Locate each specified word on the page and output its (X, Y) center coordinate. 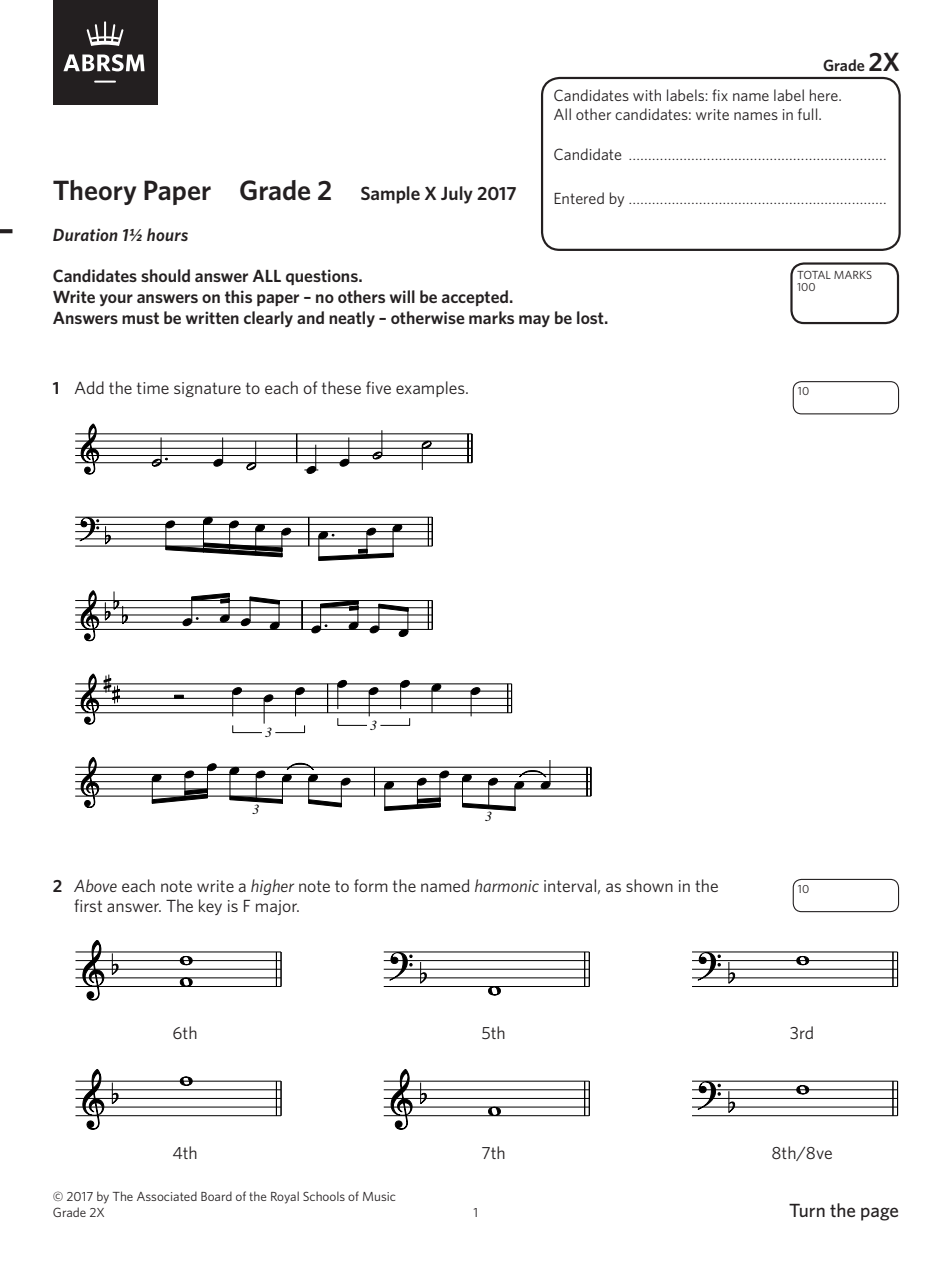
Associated (167, 1196)
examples (431, 389)
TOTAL (814, 275)
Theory (94, 192)
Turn (807, 1210)
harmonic (507, 885)
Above (95, 885)
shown (649, 885)
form (371, 885)
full (809, 114)
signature (207, 389)
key (210, 907)
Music (379, 1196)
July (457, 195)
